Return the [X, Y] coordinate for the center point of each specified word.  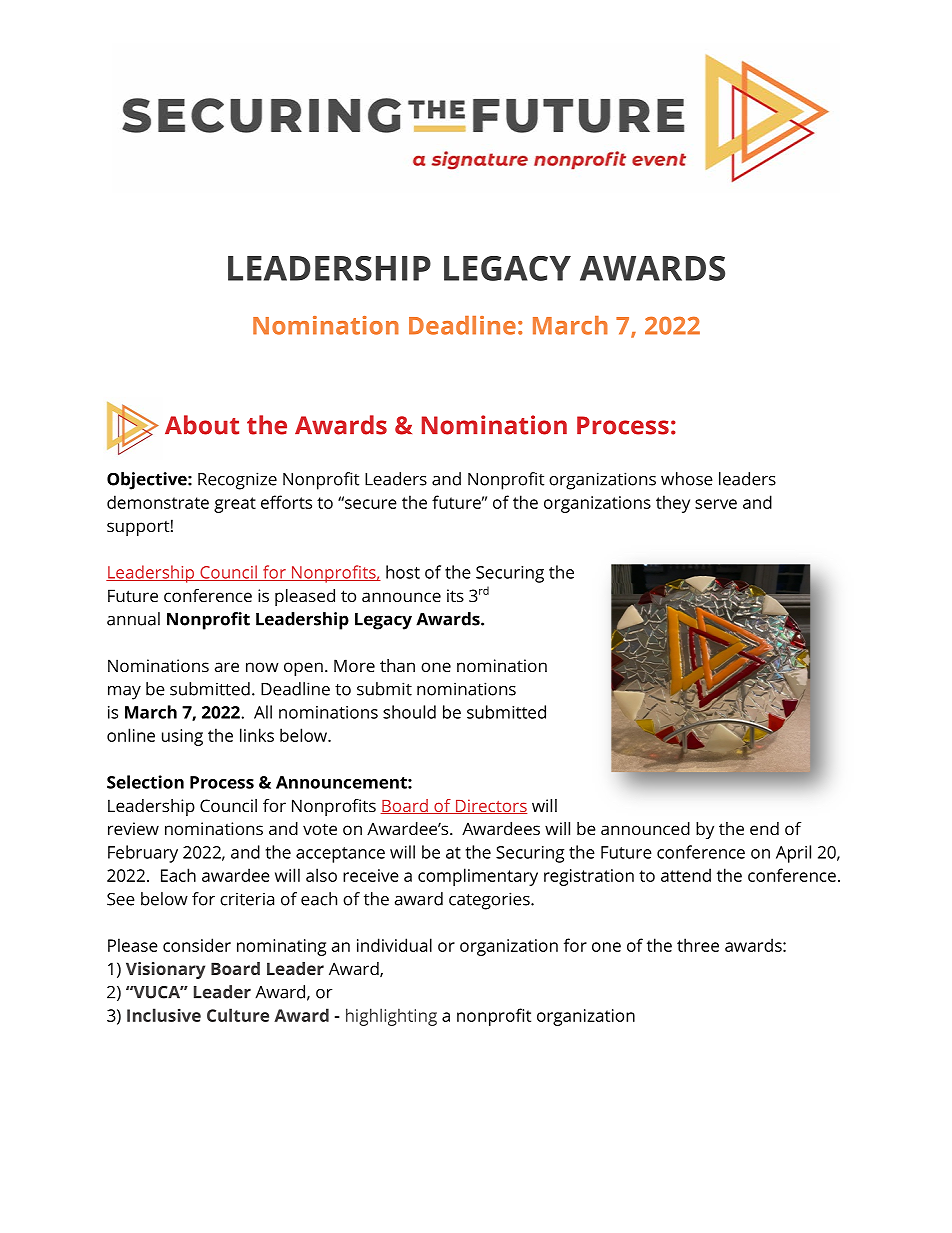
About [202, 425]
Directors [490, 806]
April [793, 854]
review [133, 828]
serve [716, 504]
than [397, 665]
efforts [286, 502]
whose [687, 479]
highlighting [391, 1017]
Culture [238, 1015]
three [698, 945]
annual [133, 619]
